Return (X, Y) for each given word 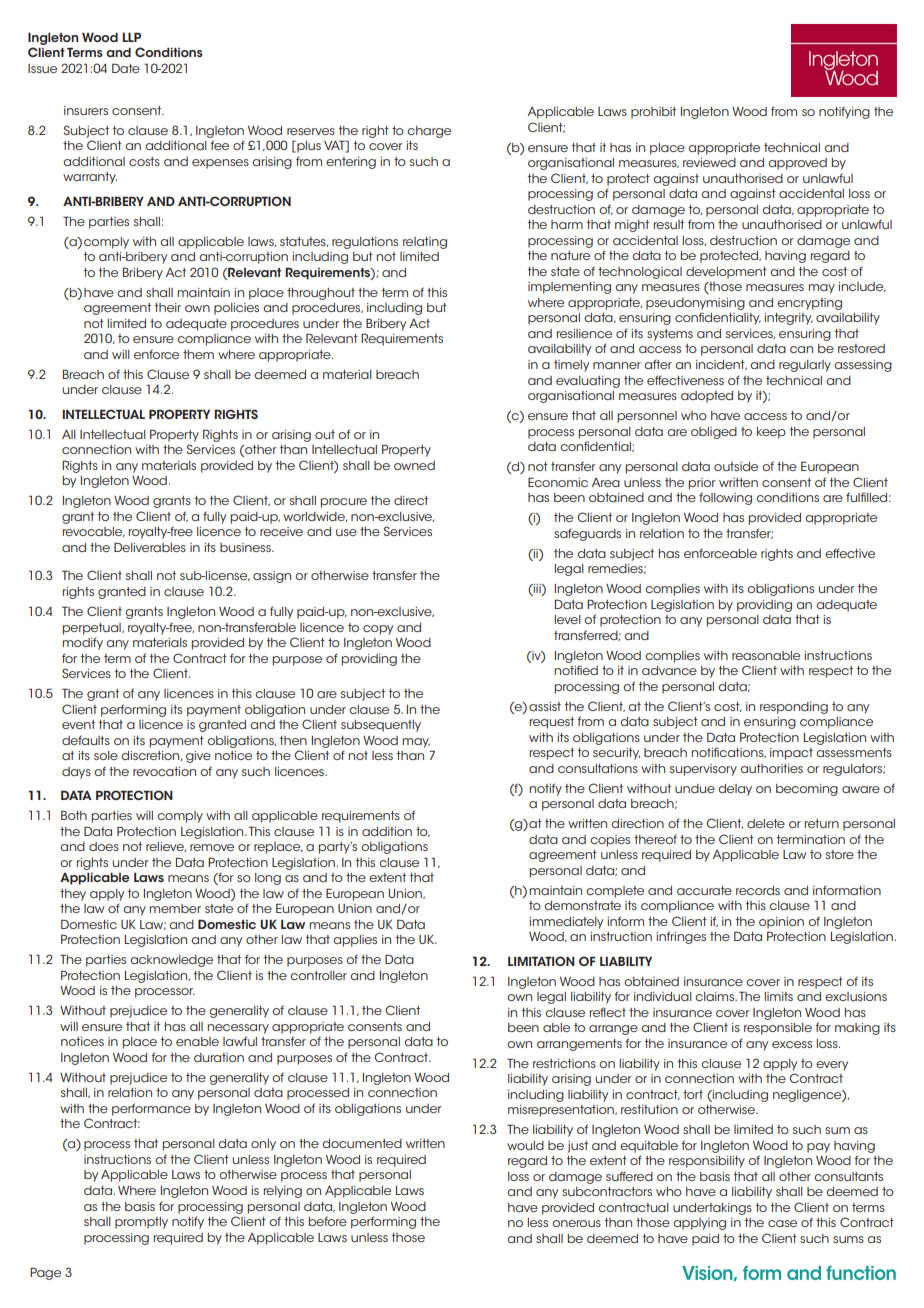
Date (126, 68)
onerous (576, 1223)
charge (429, 132)
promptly (141, 1223)
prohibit (653, 113)
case (782, 1223)
